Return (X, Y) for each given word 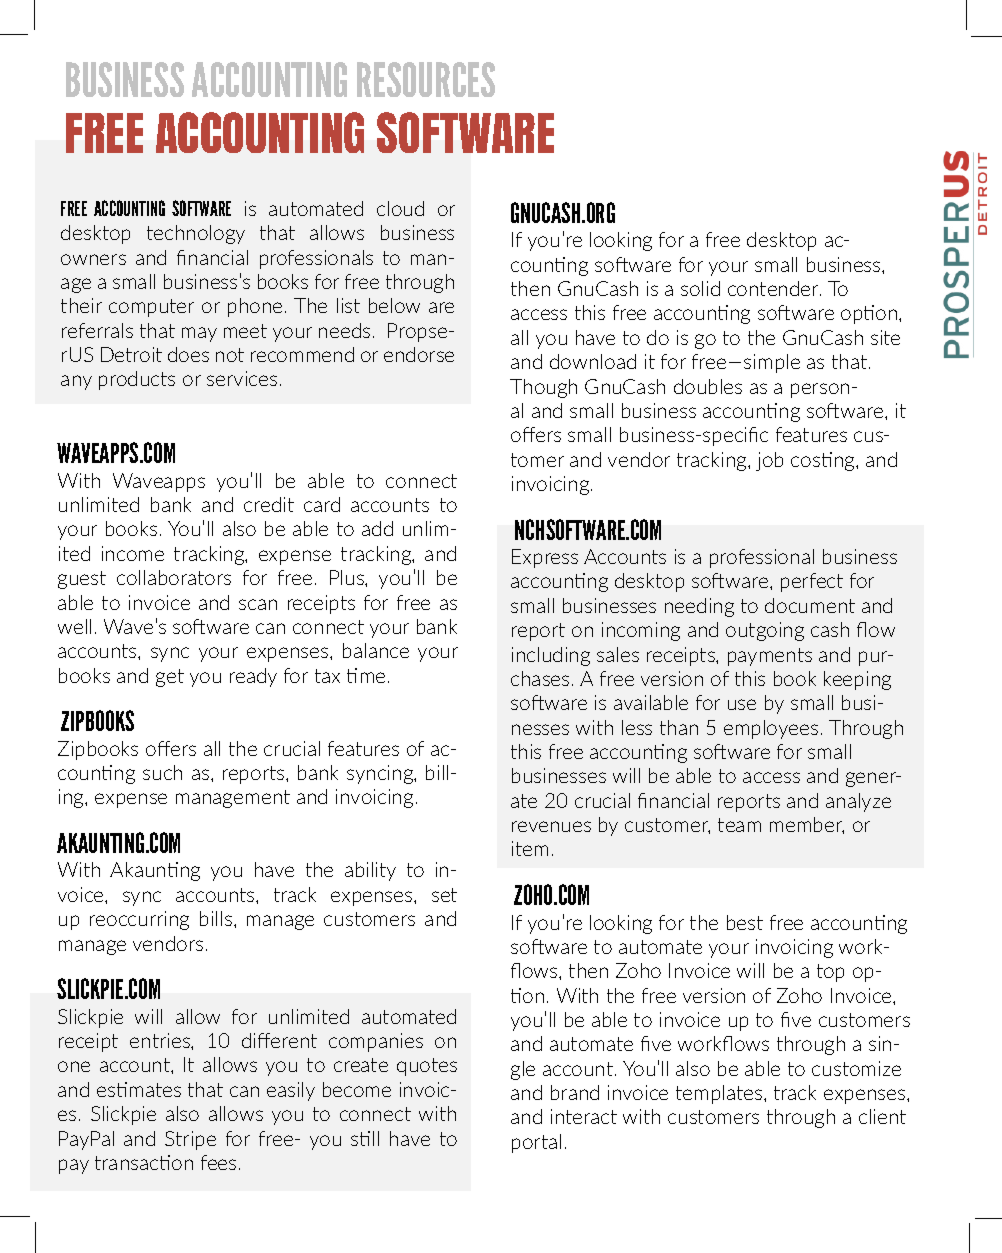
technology (196, 234)
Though (543, 388)
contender (774, 288)
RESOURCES (426, 79)
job (769, 461)
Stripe (190, 1140)
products (137, 380)
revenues (551, 826)
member (807, 825)
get (170, 678)
